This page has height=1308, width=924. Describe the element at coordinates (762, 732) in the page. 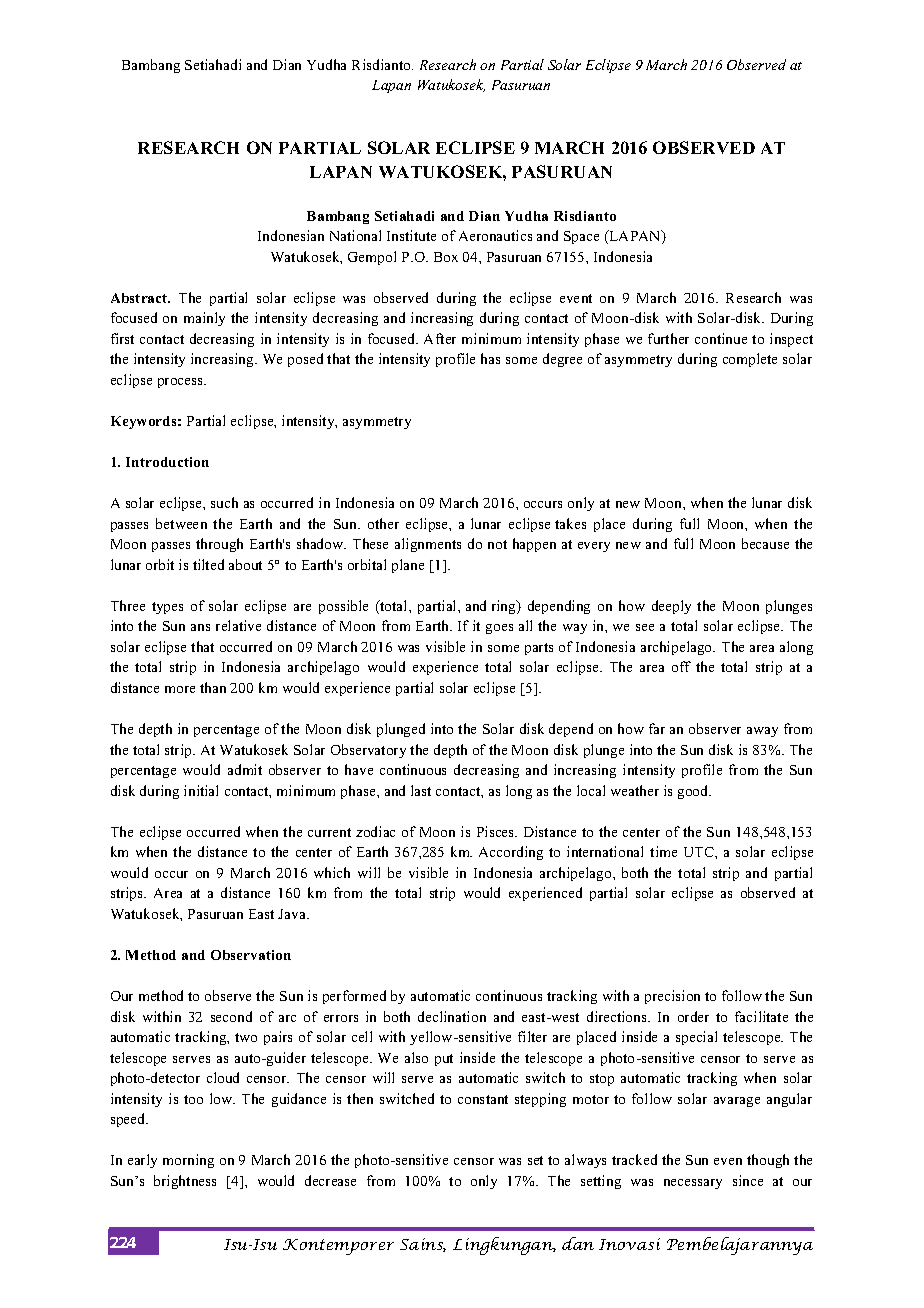

I see `away` at that location.
